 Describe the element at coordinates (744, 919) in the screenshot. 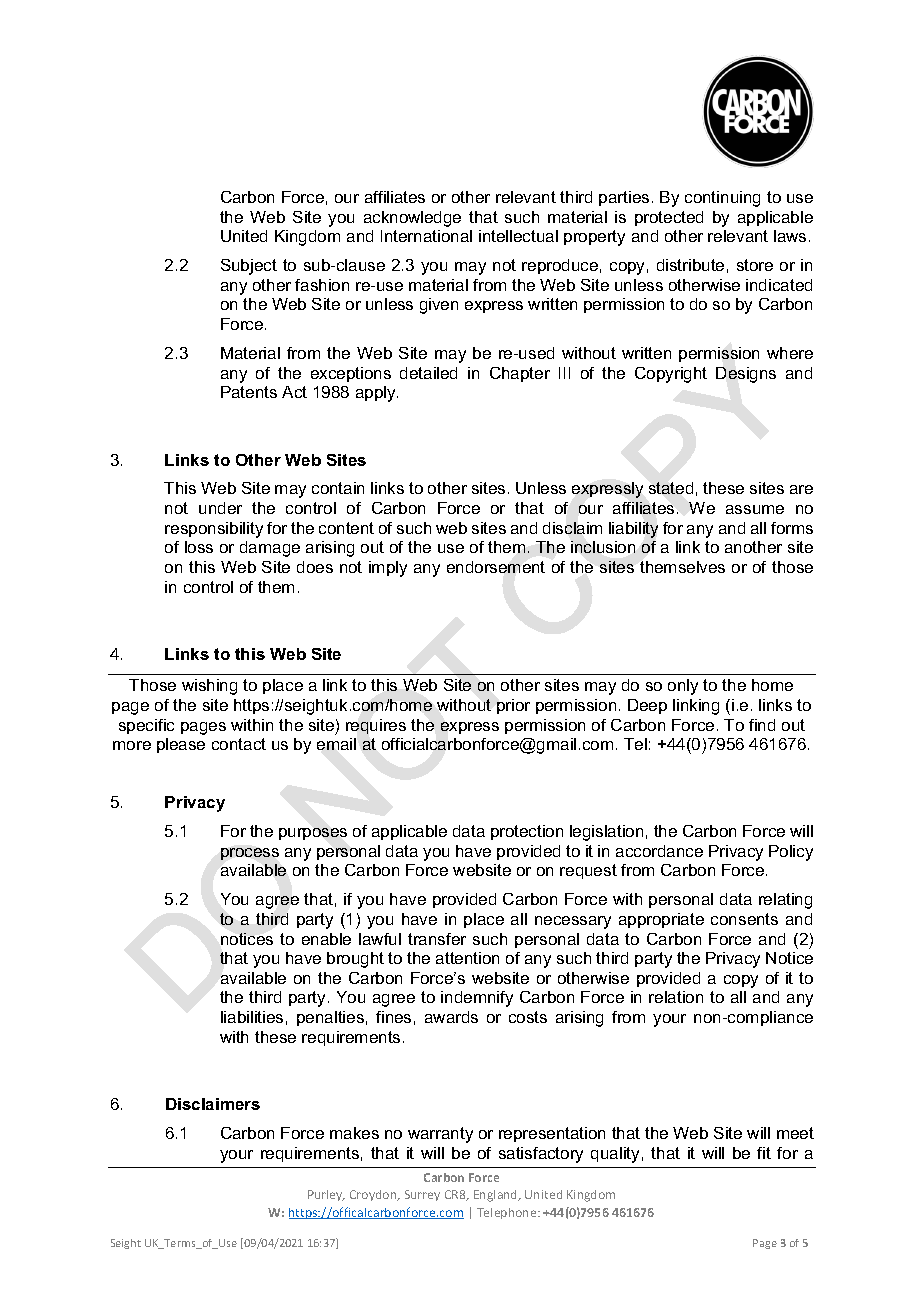

I see `consents` at that location.
